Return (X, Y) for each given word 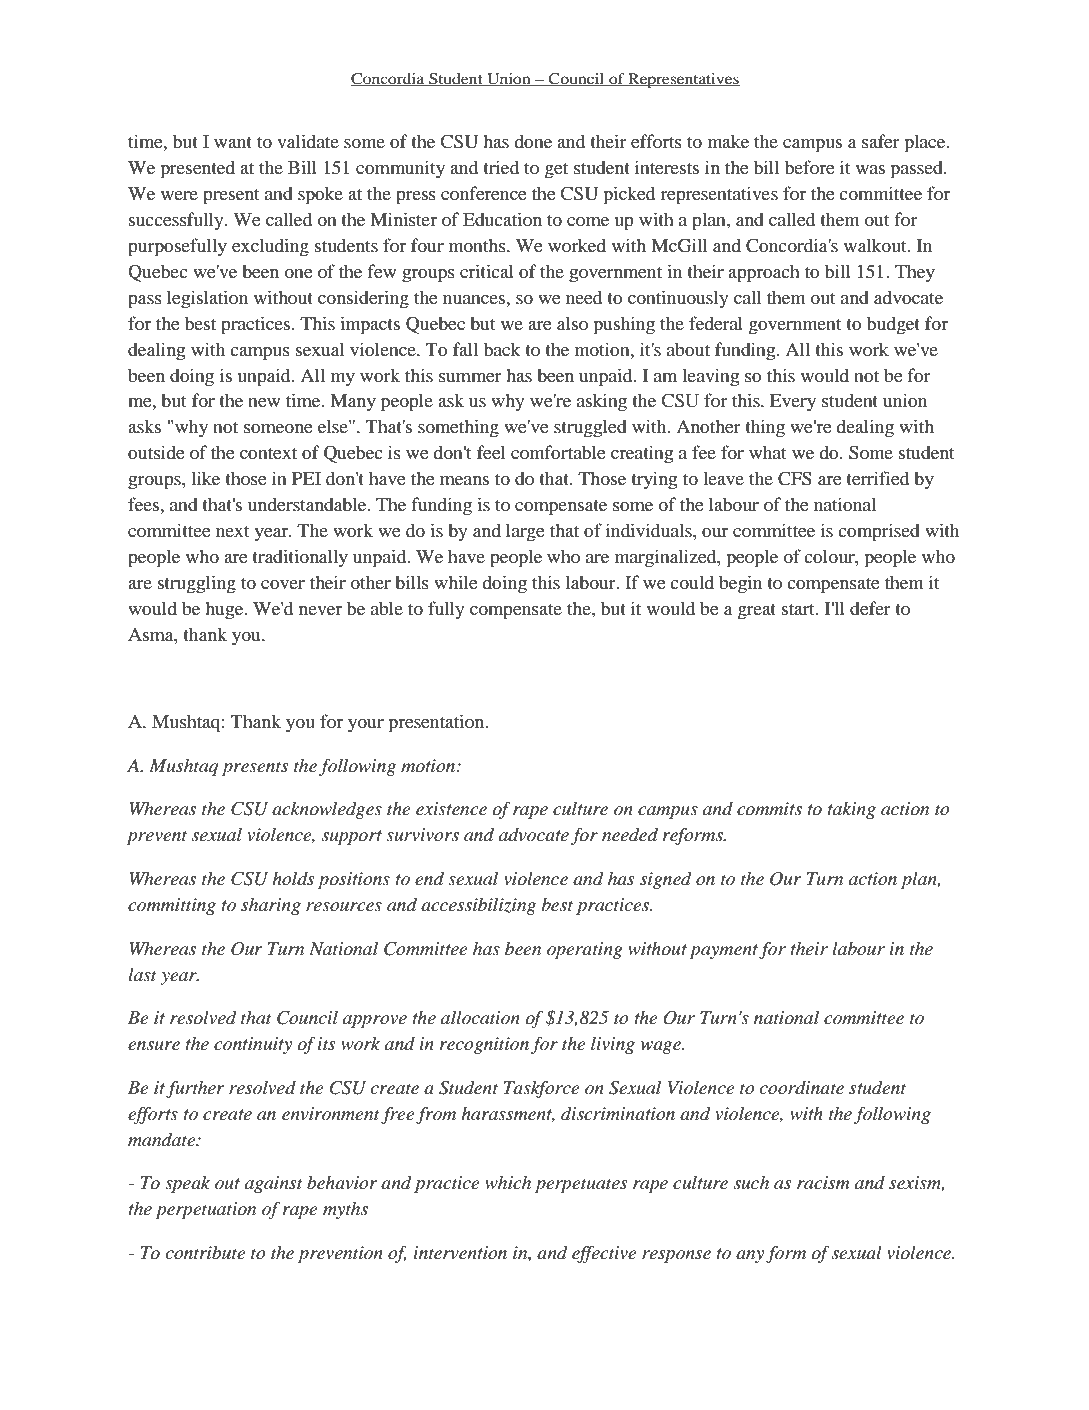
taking (851, 810)
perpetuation (205, 1210)
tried (501, 167)
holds (293, 878)
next (232, 531)
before (810, 167)
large (525, 532)
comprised (879, 532)
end (429, 878)
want (233, 142)
